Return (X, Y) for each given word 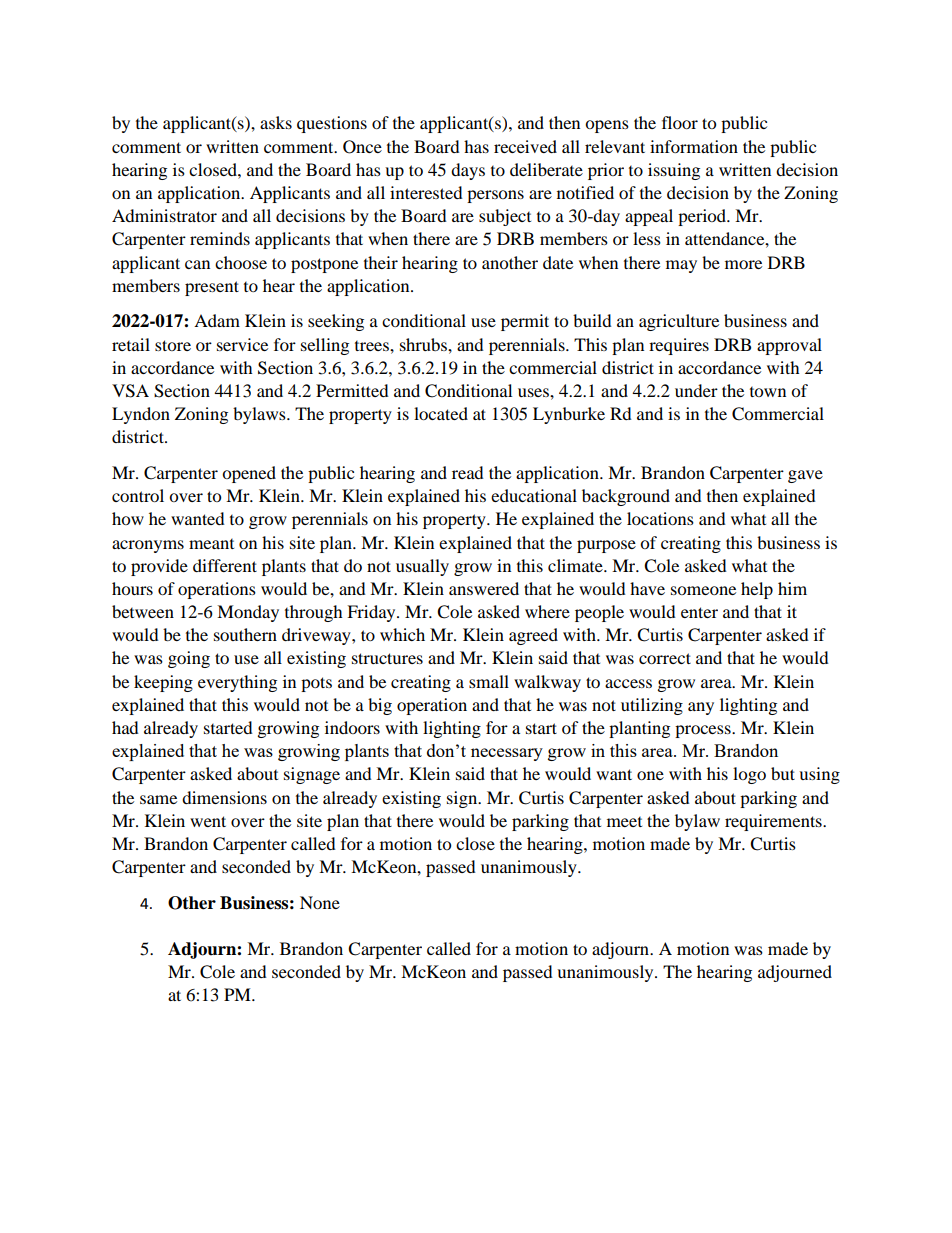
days (468, 171)
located (441, 413)
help (757, 590)
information (694, 146)
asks (276, 122)
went (208, 821)
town (768, 392)
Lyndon (141, 415)
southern (245, 634)
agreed (533, 636)
